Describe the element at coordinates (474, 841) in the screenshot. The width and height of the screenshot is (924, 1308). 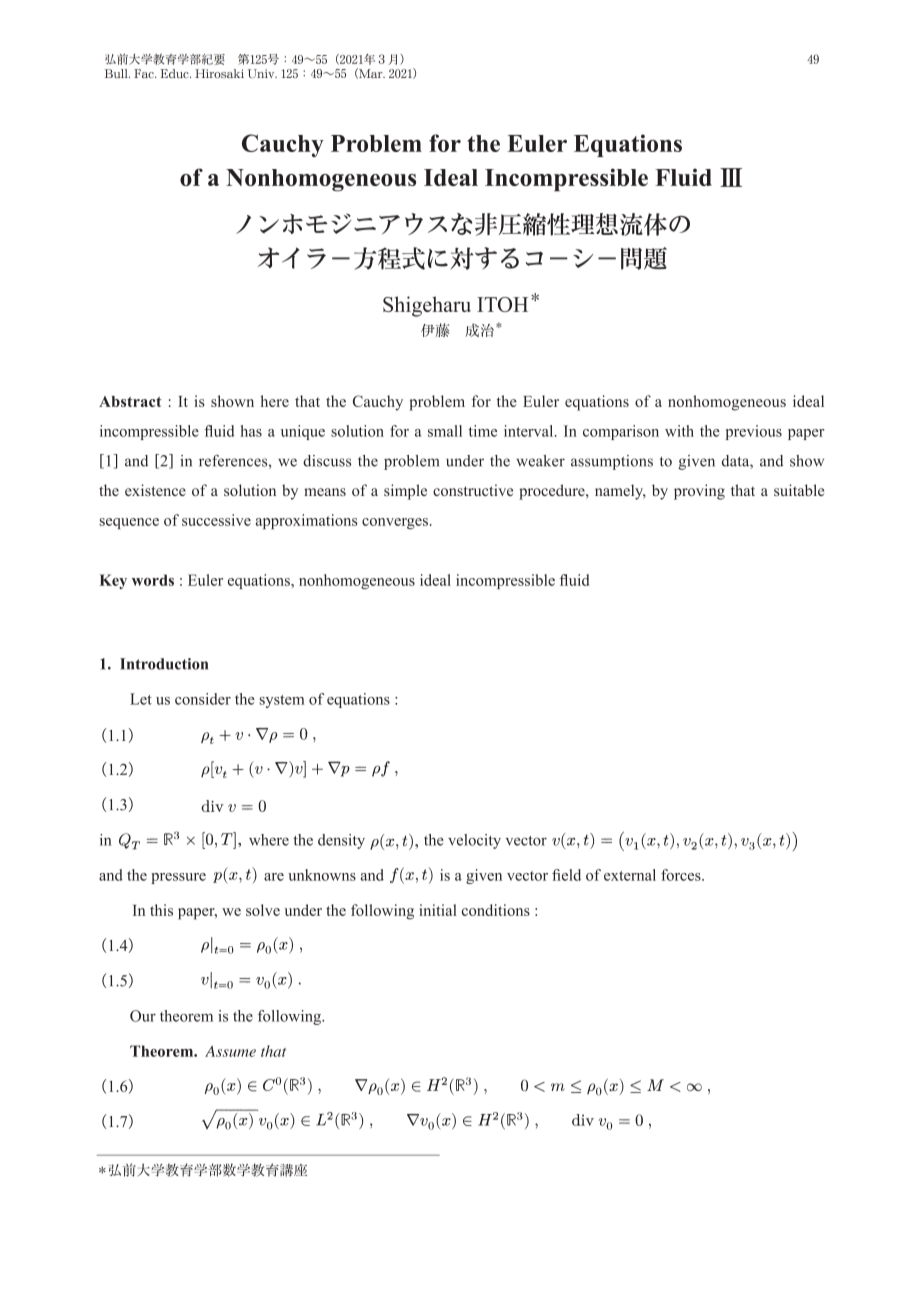
I see `velocity` at that location.
